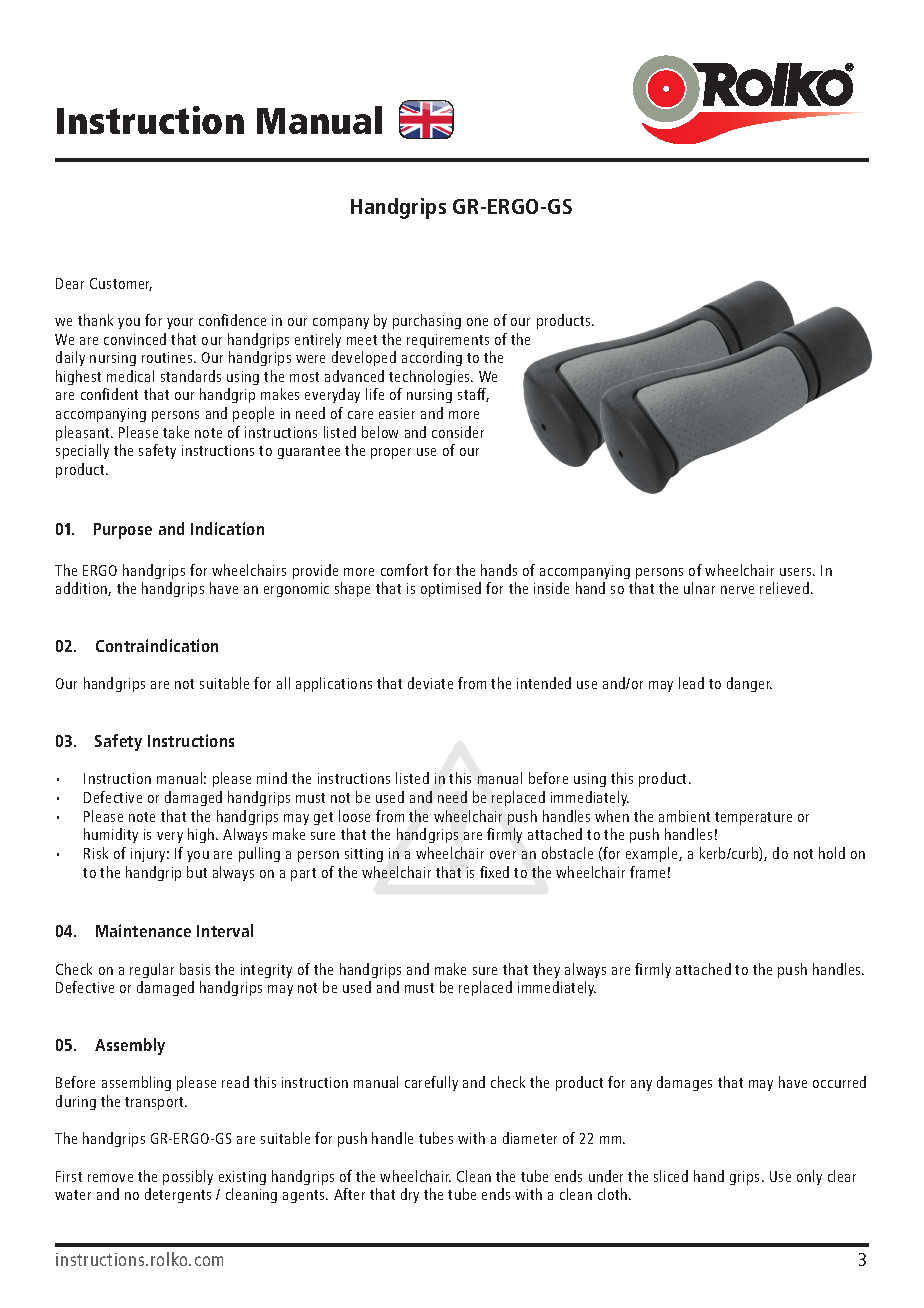 Image resolution: width=924 pixels, height=1308 pixels. Describe the element at coordinates (180, 323) in the screenshot. I see `your` at that location.
